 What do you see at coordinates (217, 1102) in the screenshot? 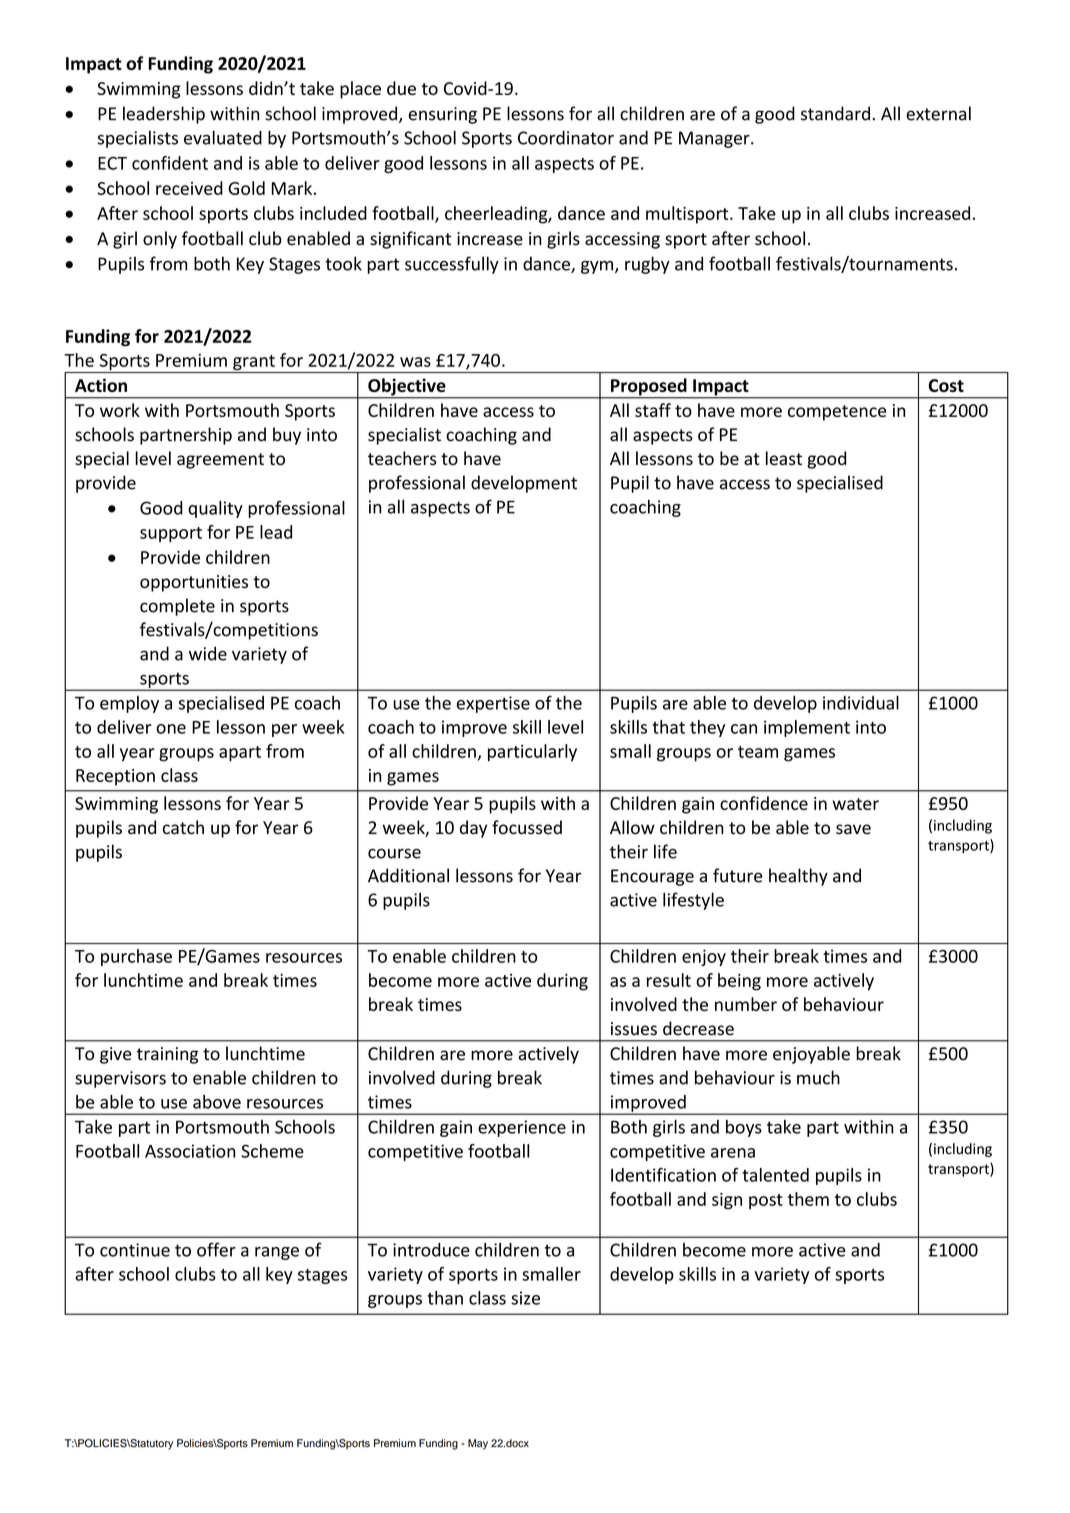
I see `above` at bounding box center [217, 1102].
